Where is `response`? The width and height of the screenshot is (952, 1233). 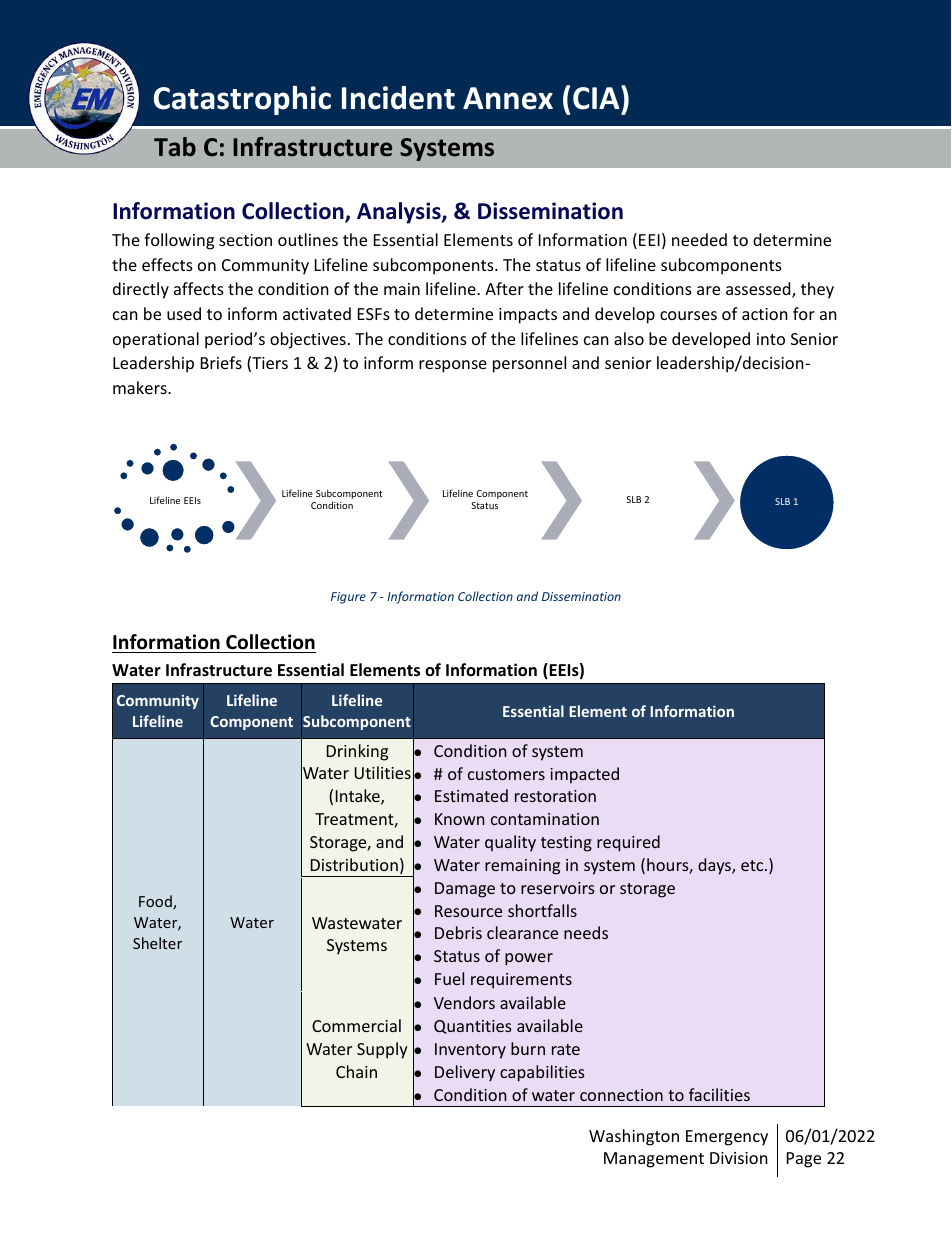 response is located at coordinates (453, 366).
